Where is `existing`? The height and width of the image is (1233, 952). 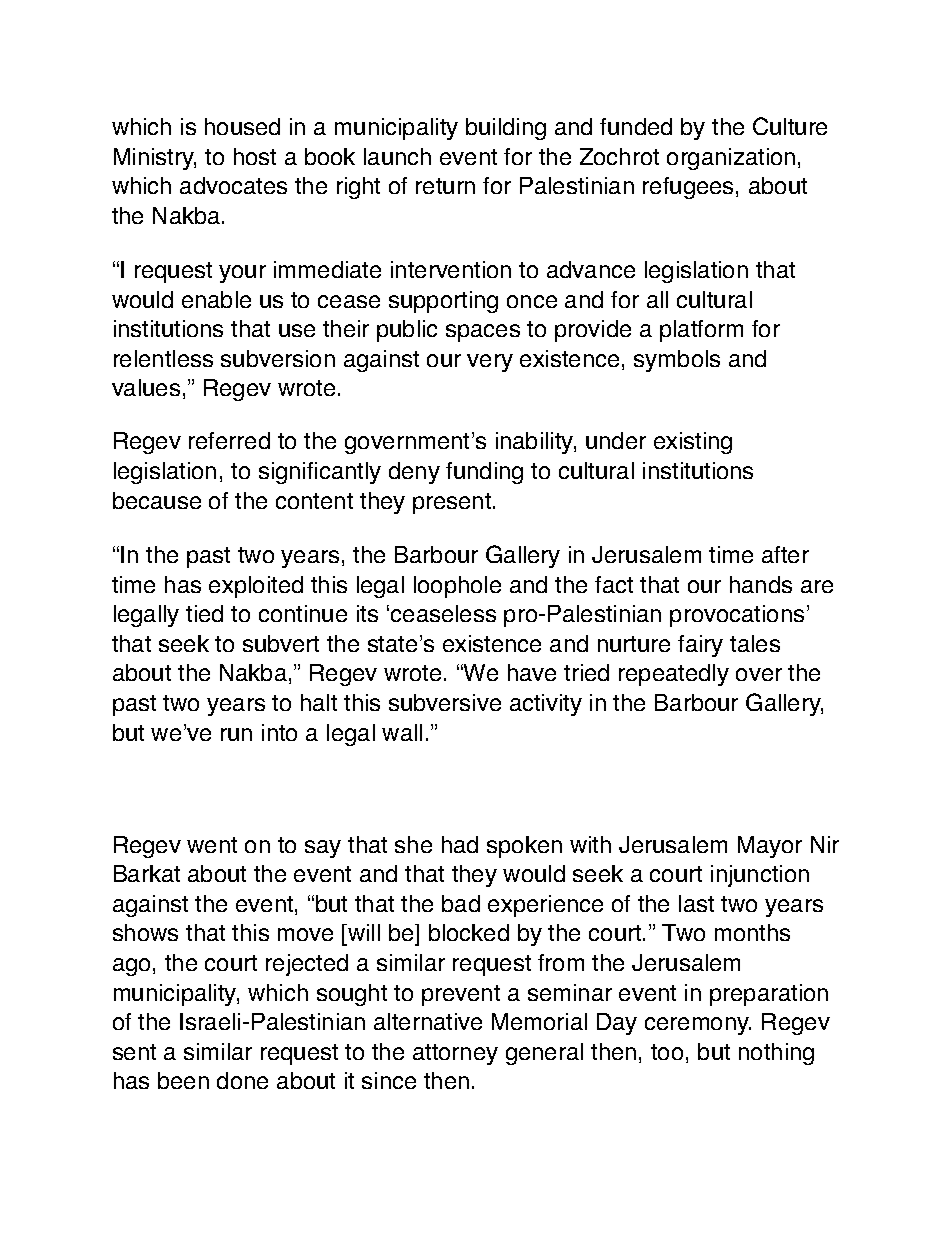
existing is located at coordinates (693, 443).
